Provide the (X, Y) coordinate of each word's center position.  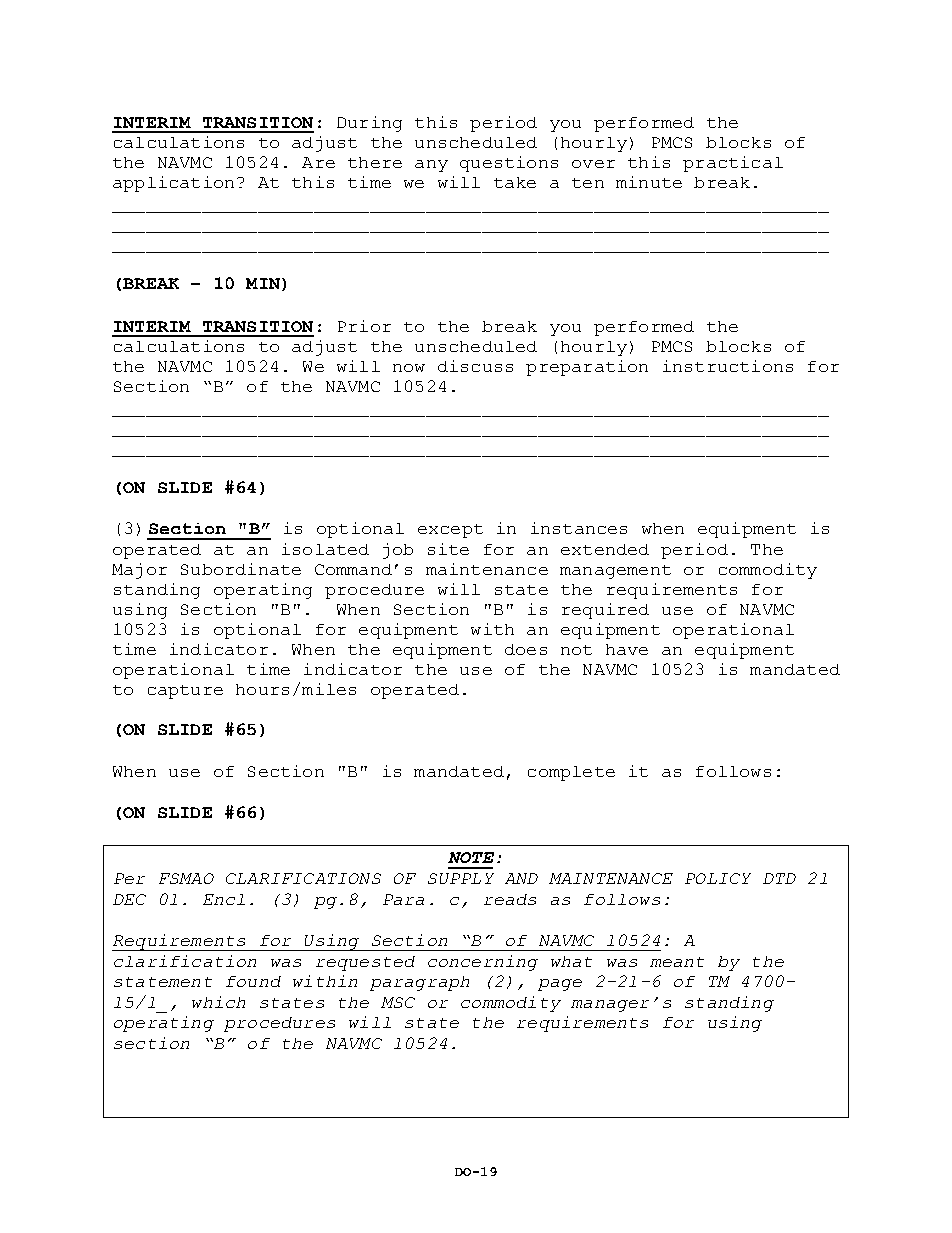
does (526, 649)
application (173, 184)
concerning (483, 963)
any (431, 166)
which (218, 1002)
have (627, 649)
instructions (728, 366)
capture (185, 692)
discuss (475, 366)
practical (733, 164)
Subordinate (241, 569)
